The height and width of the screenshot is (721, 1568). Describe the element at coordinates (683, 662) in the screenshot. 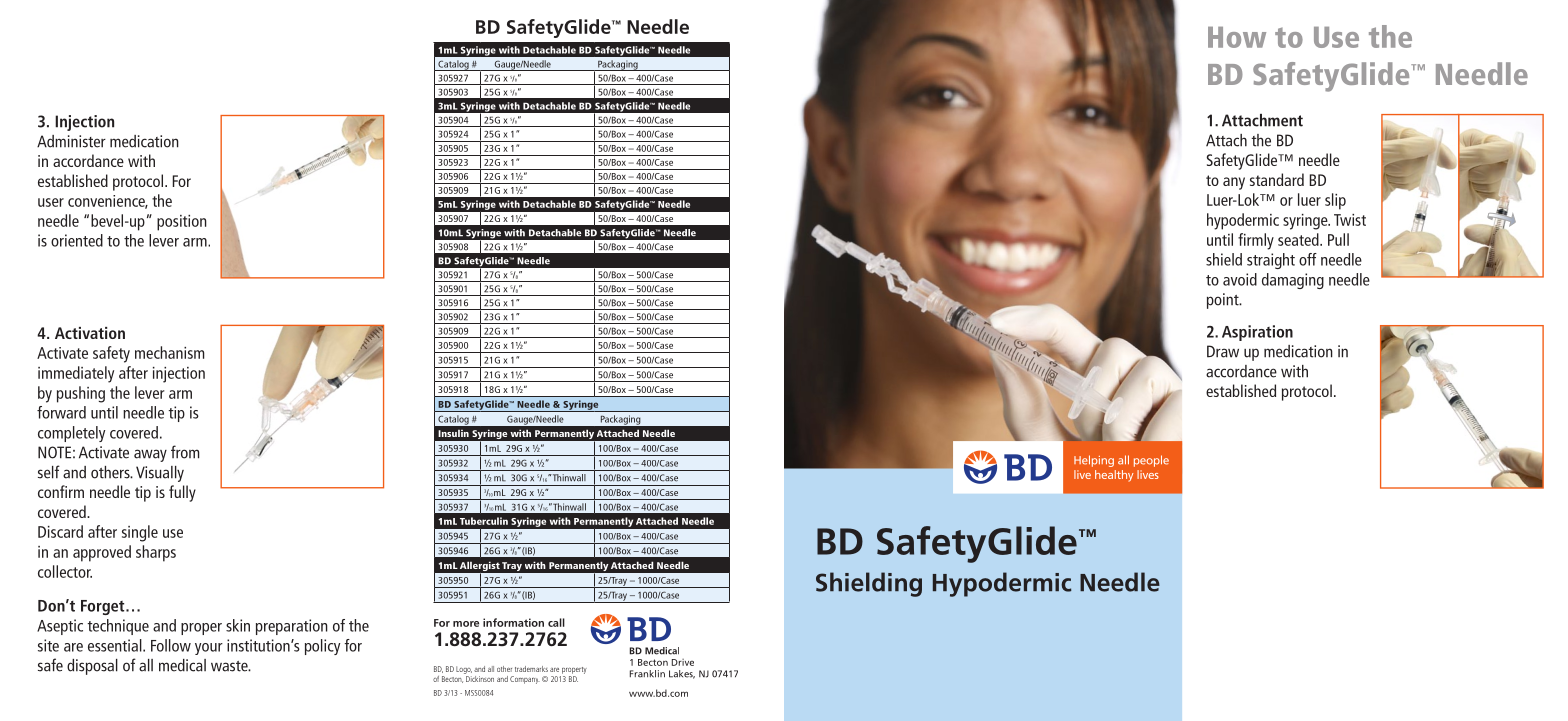

I see `Drive` at that location.
